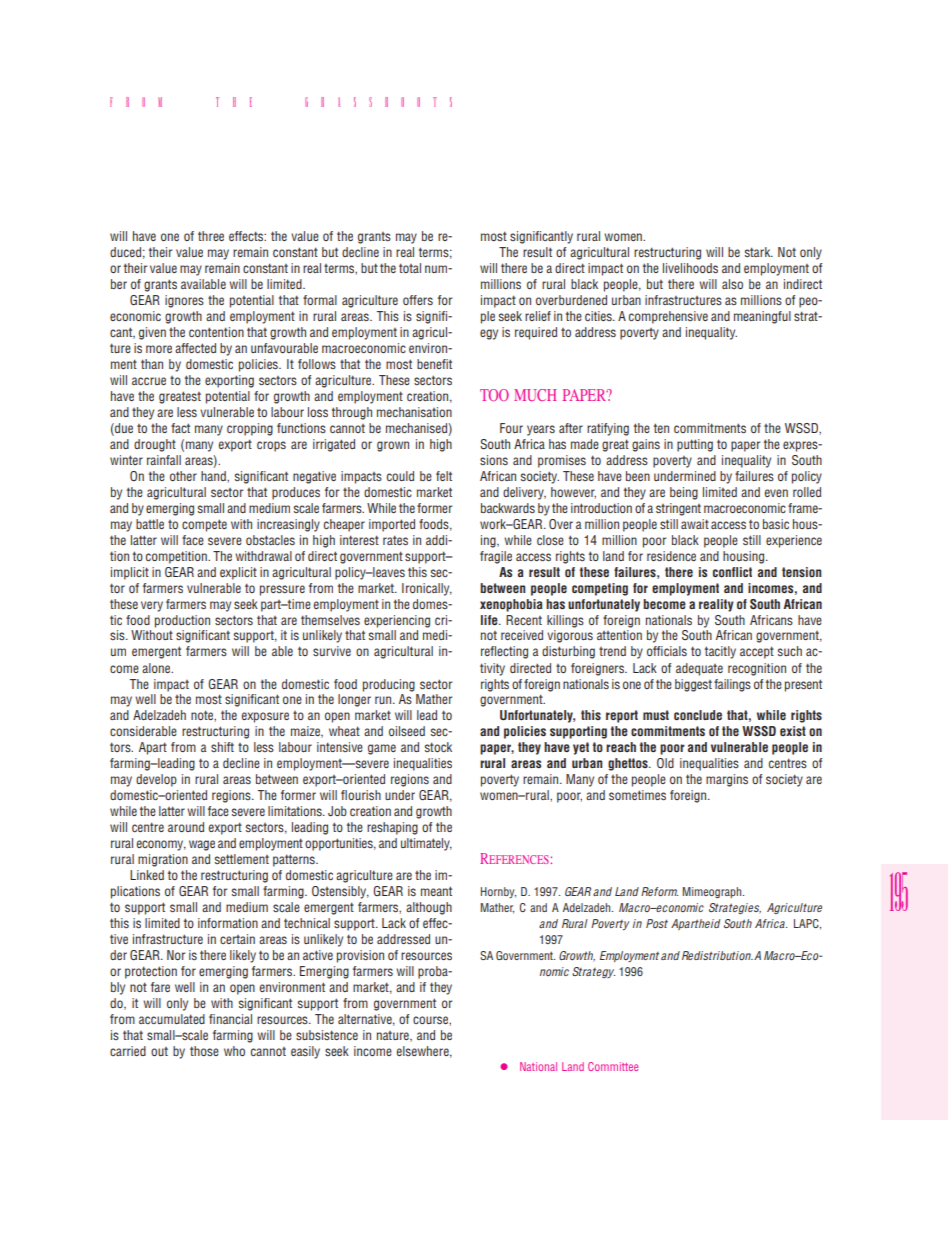 This screenshot has height=1233, width=952. What do you see at coordinates (410, 268) in the screenshot?
I see `total` at bounding box center [410, 268].
